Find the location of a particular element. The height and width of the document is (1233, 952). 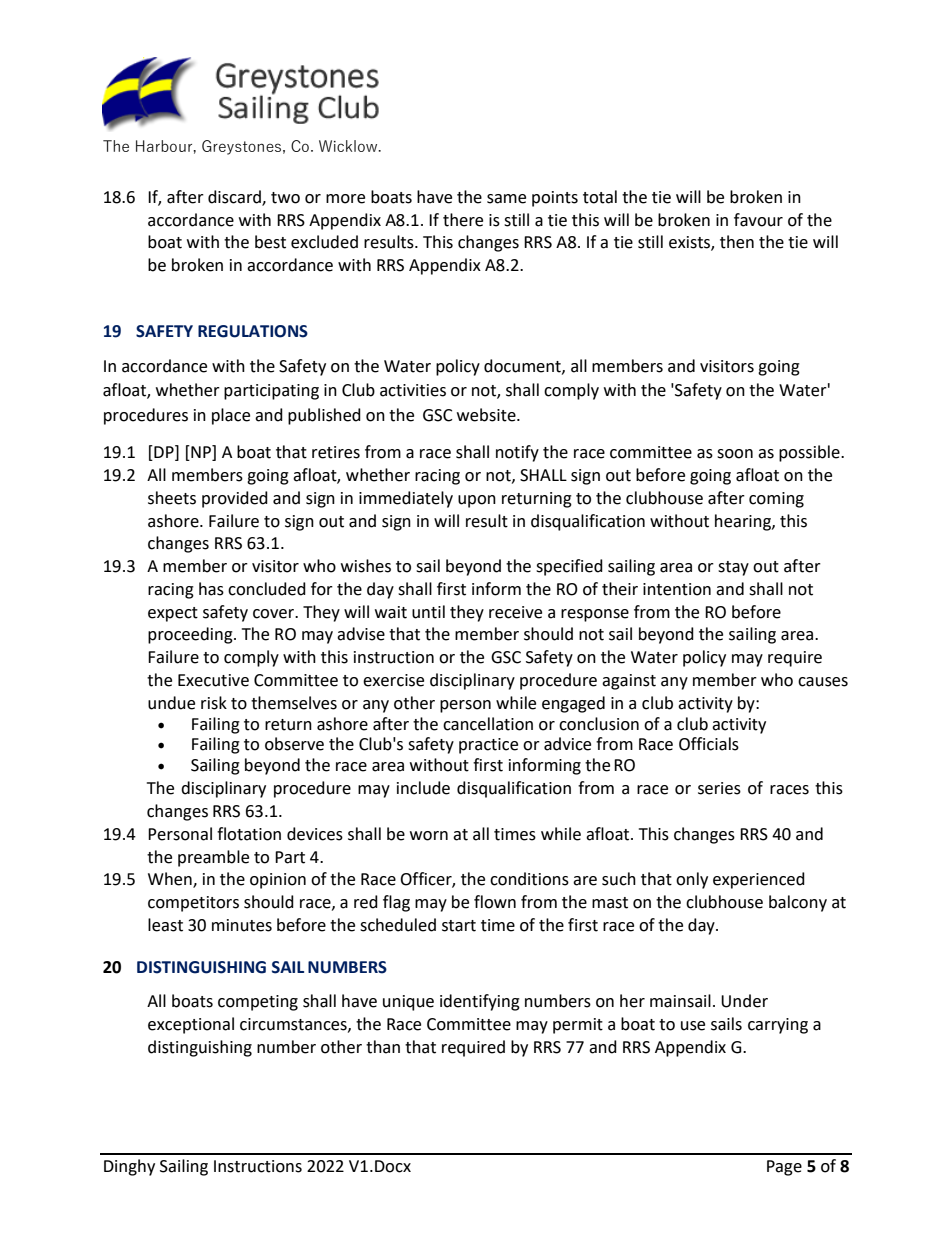

Page is located at coordinates (784, 1168).
